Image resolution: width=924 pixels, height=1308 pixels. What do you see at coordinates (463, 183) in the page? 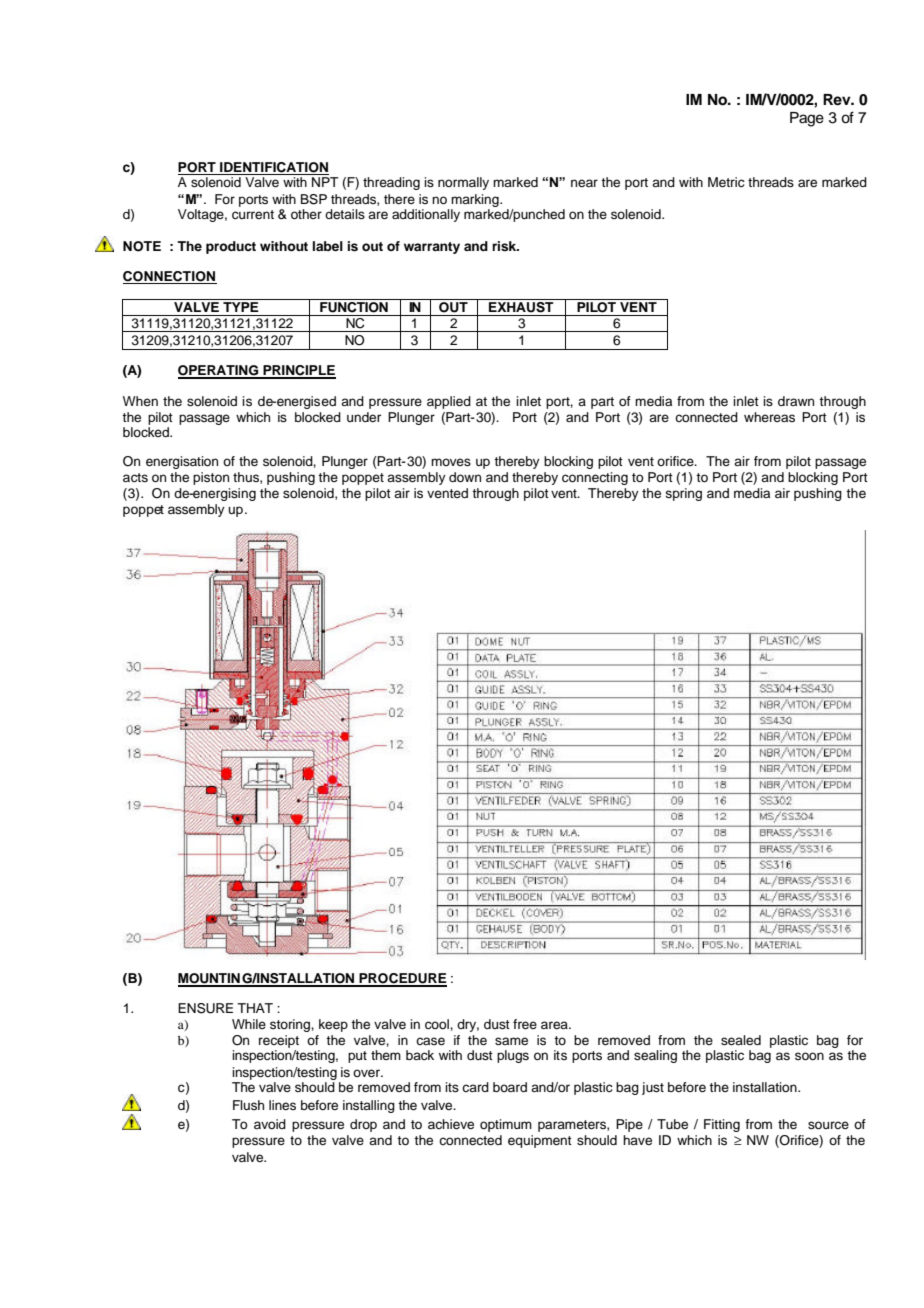
I see `normally` at bounding box center [463, 183].
